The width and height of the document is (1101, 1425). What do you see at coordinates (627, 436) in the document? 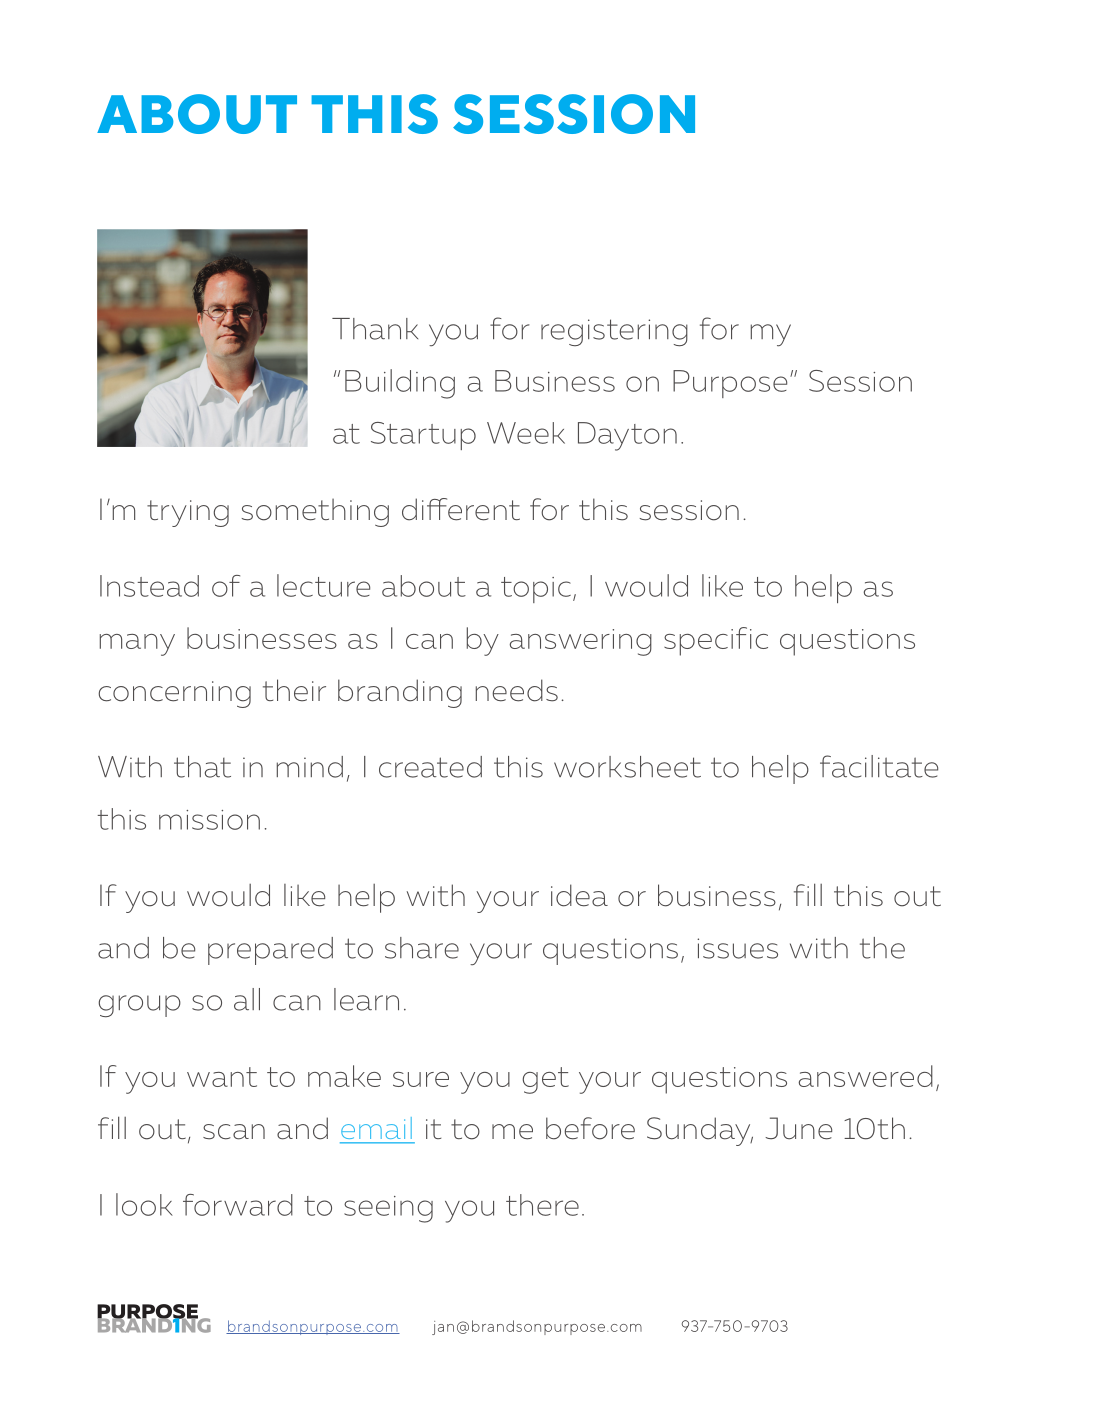
I see `Dayton` at bounding box center [627, 436].
